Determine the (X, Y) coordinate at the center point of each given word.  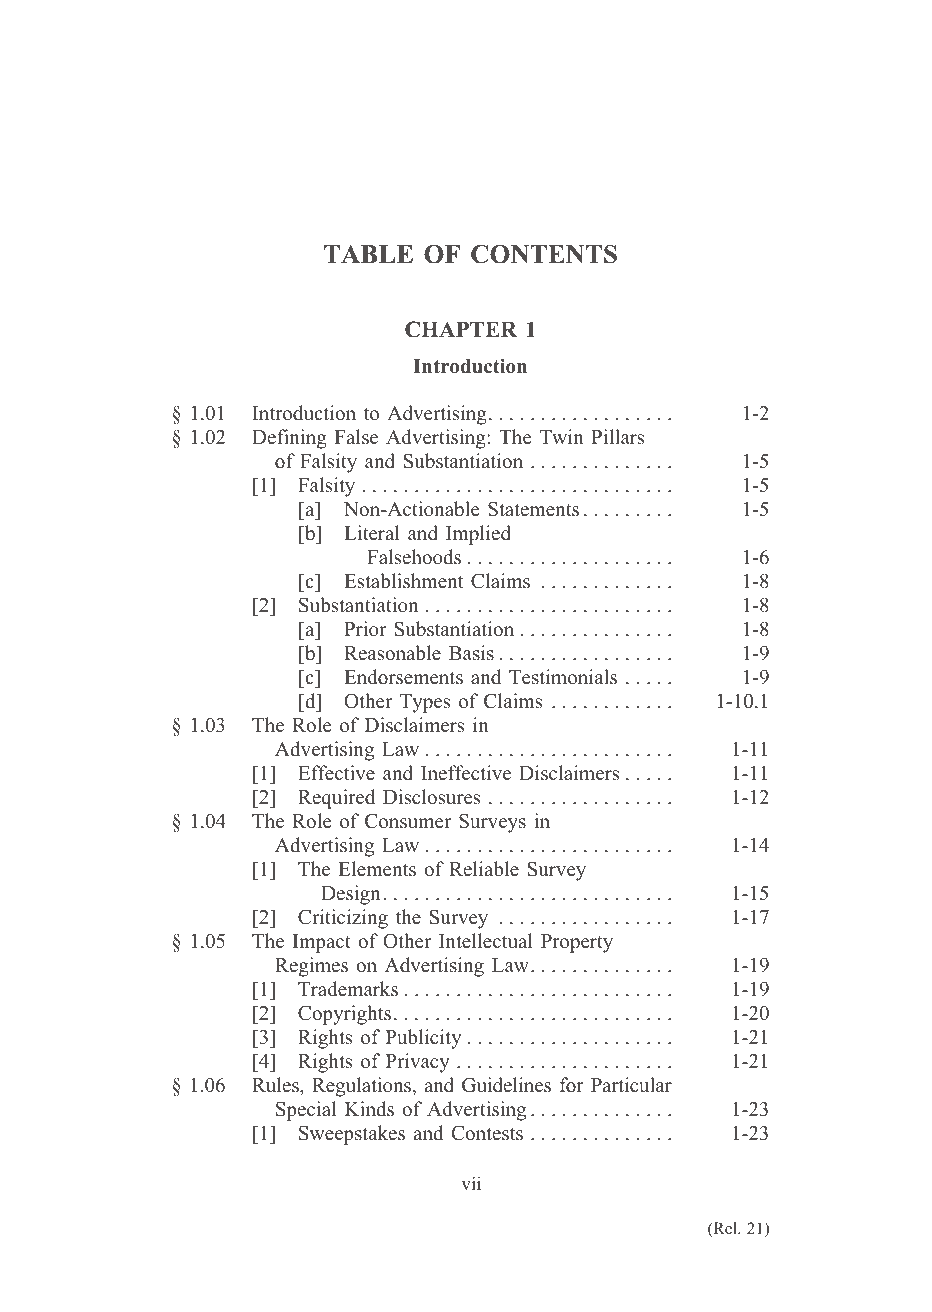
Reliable (484, 869)
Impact (322, 943)
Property (577, 943)
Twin (562, 436)
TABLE (368, 254)
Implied (478, 535)
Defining (289, 439)
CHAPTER (461, 329)
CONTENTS (544, 254)
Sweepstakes (352, 1135)
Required (336, 799)
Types (425, 703)
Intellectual (486, 941)
